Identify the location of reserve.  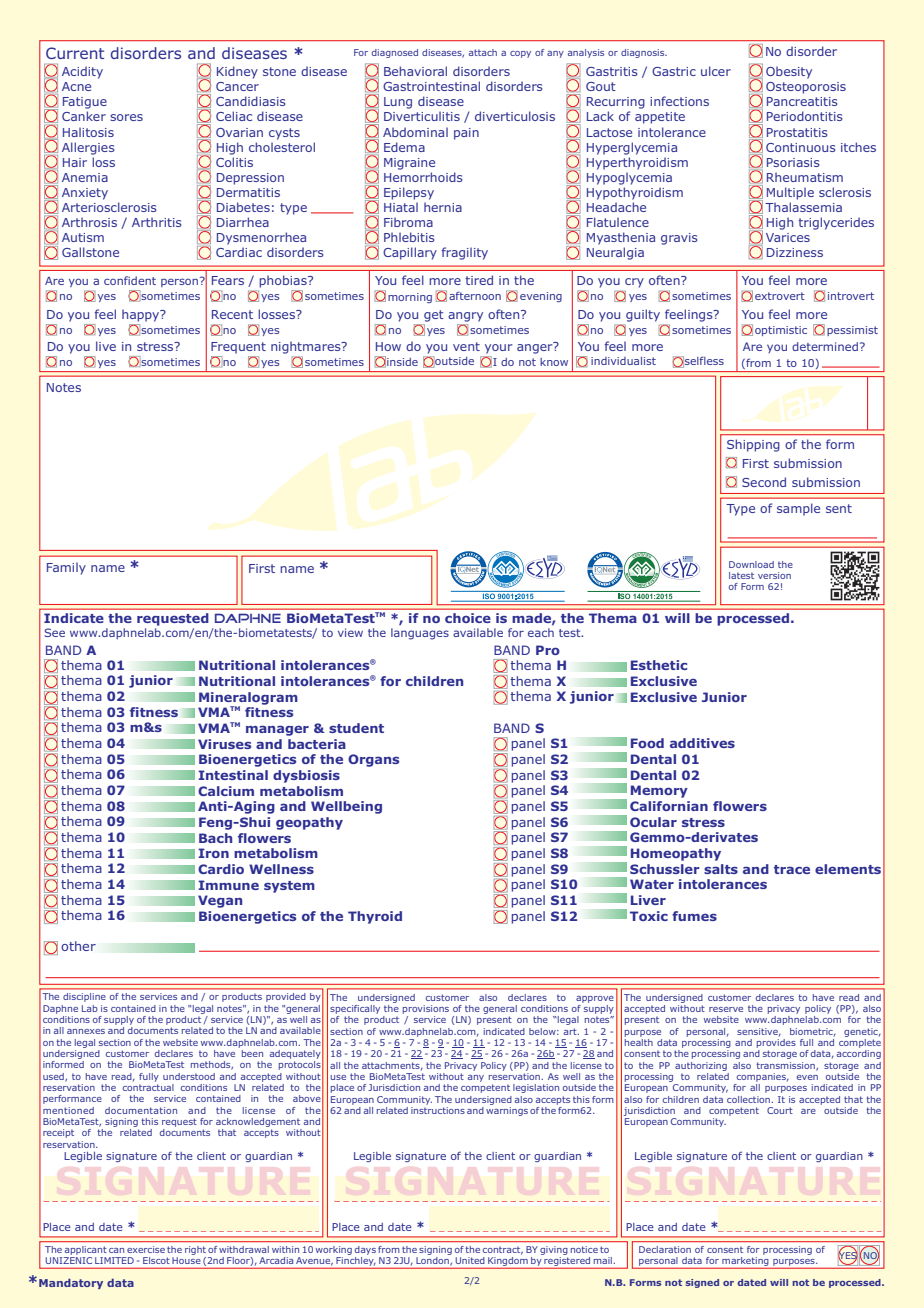
(726, 1009).
